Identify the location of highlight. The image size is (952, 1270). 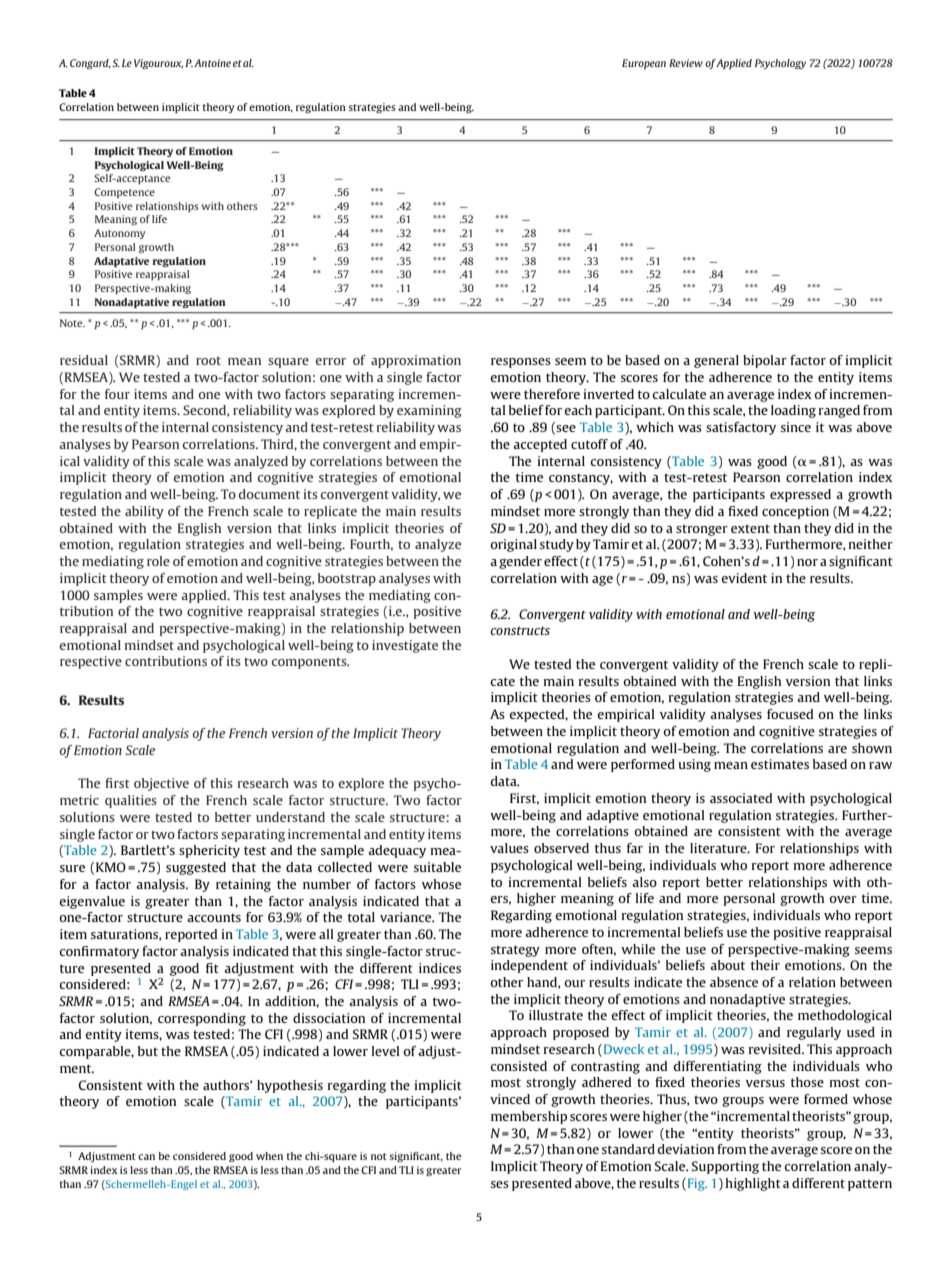
(753, 1184).
